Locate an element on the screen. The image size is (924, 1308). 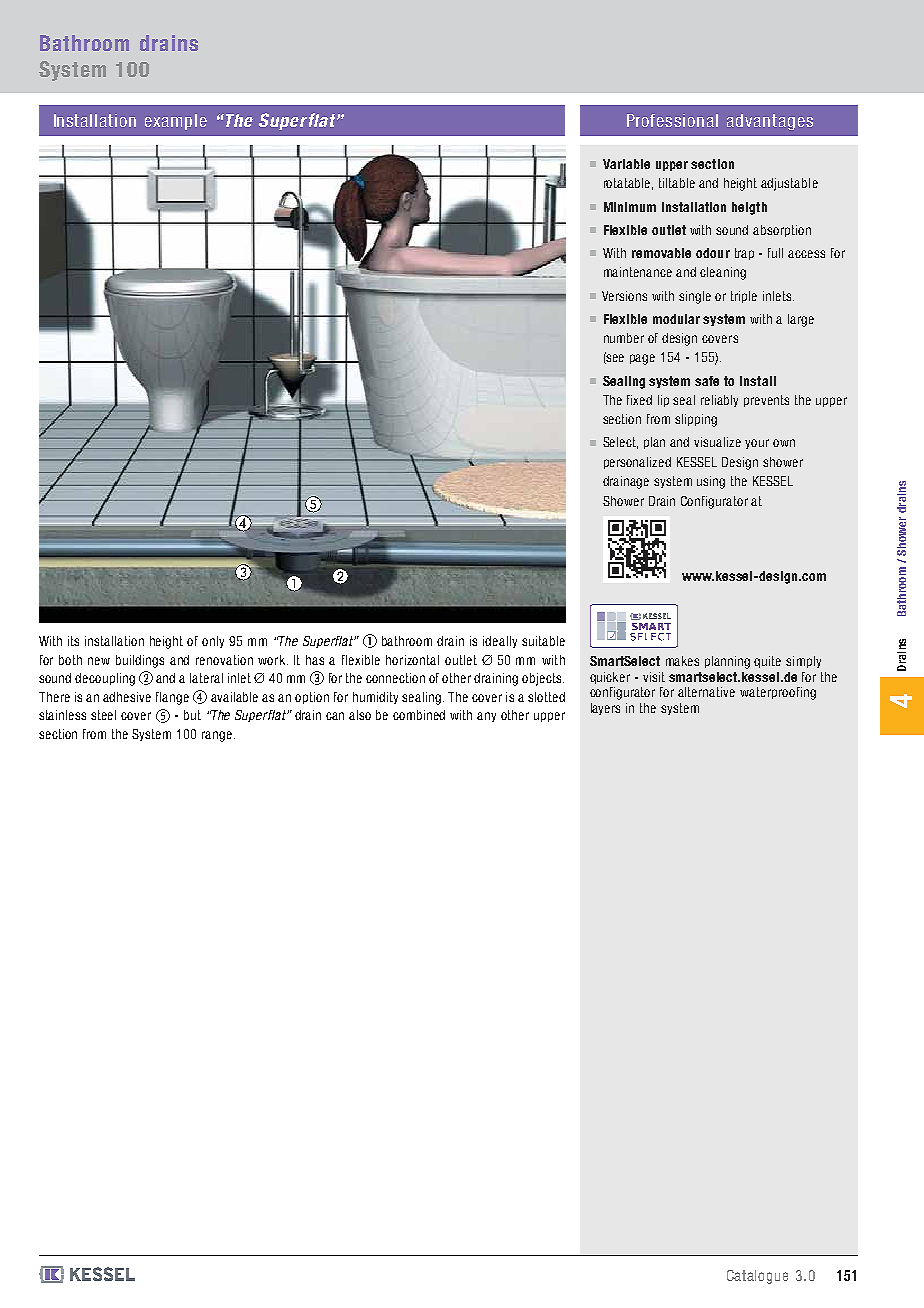
Professional is located at coordinates (672, 120).
